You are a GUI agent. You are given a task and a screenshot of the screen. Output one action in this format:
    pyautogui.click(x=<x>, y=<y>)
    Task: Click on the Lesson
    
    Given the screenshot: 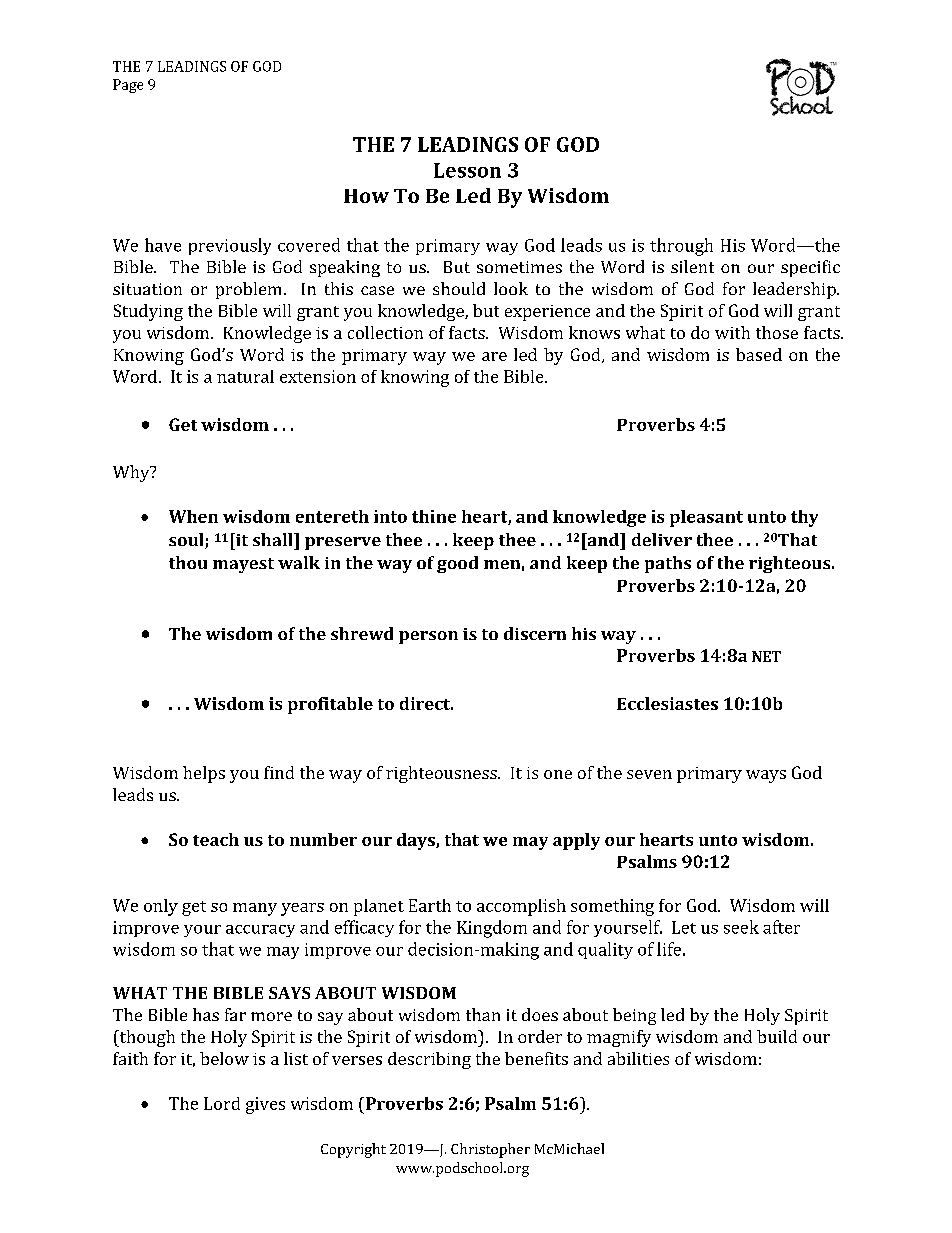 What is the action you would take?
    pyautogui.click(x=467, y=170)
